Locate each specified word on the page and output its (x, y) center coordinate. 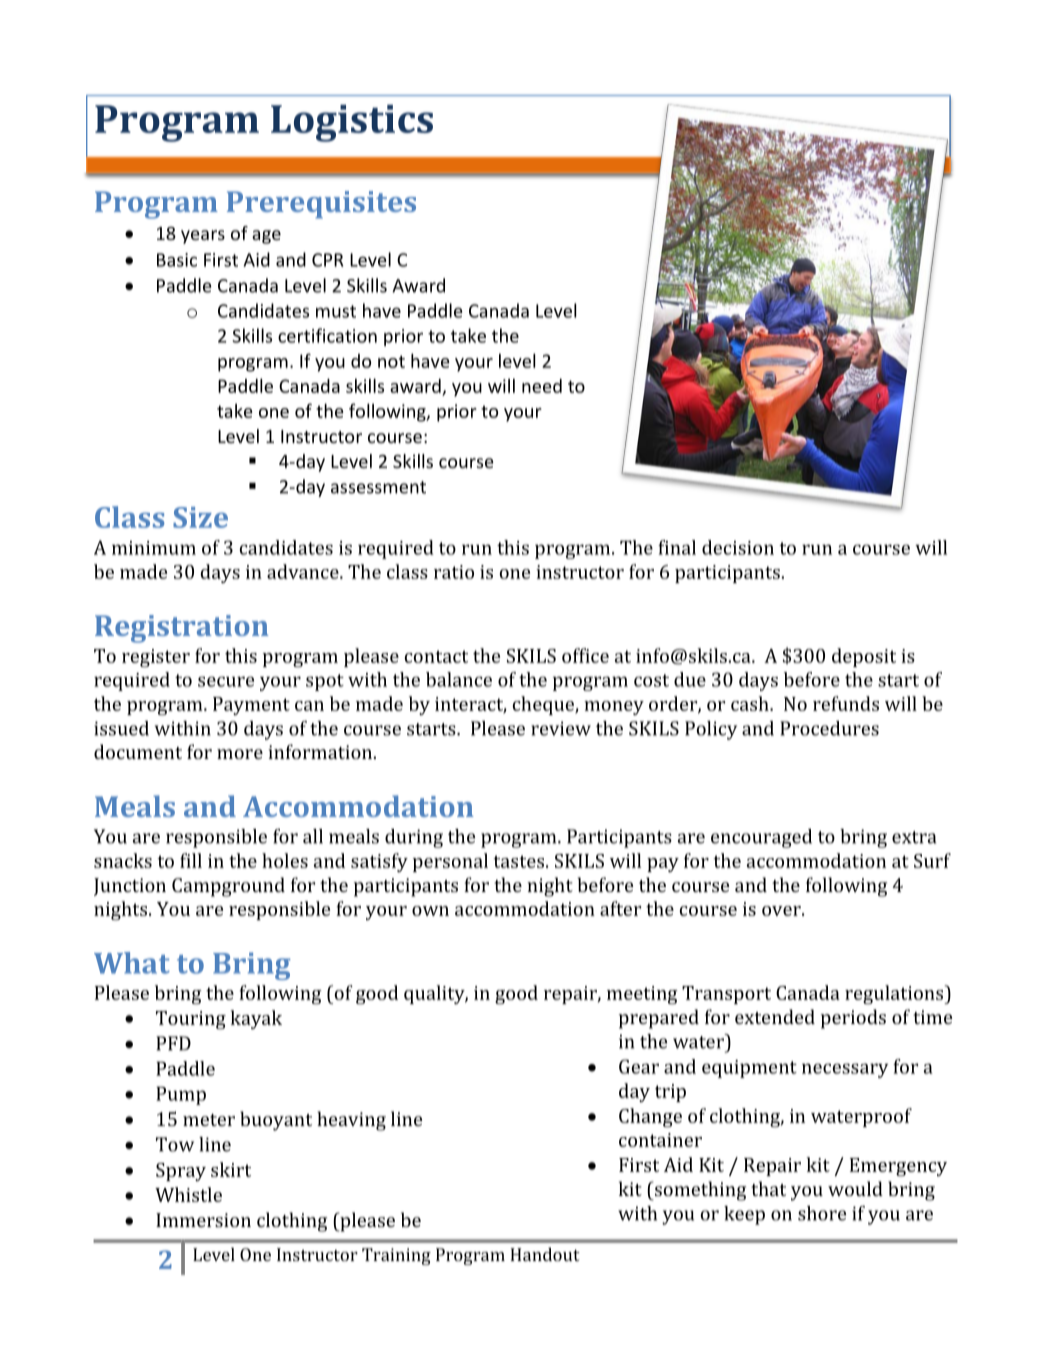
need (542, 386)
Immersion (203, 1220)
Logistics (352, 123)
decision (738, 547)
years (203, 237)
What (132, 963)
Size (200, 517)
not (391, 361)
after (620, 908)
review (561, 728)
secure (226, 681)
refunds (846, 703)
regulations (895, 995)
